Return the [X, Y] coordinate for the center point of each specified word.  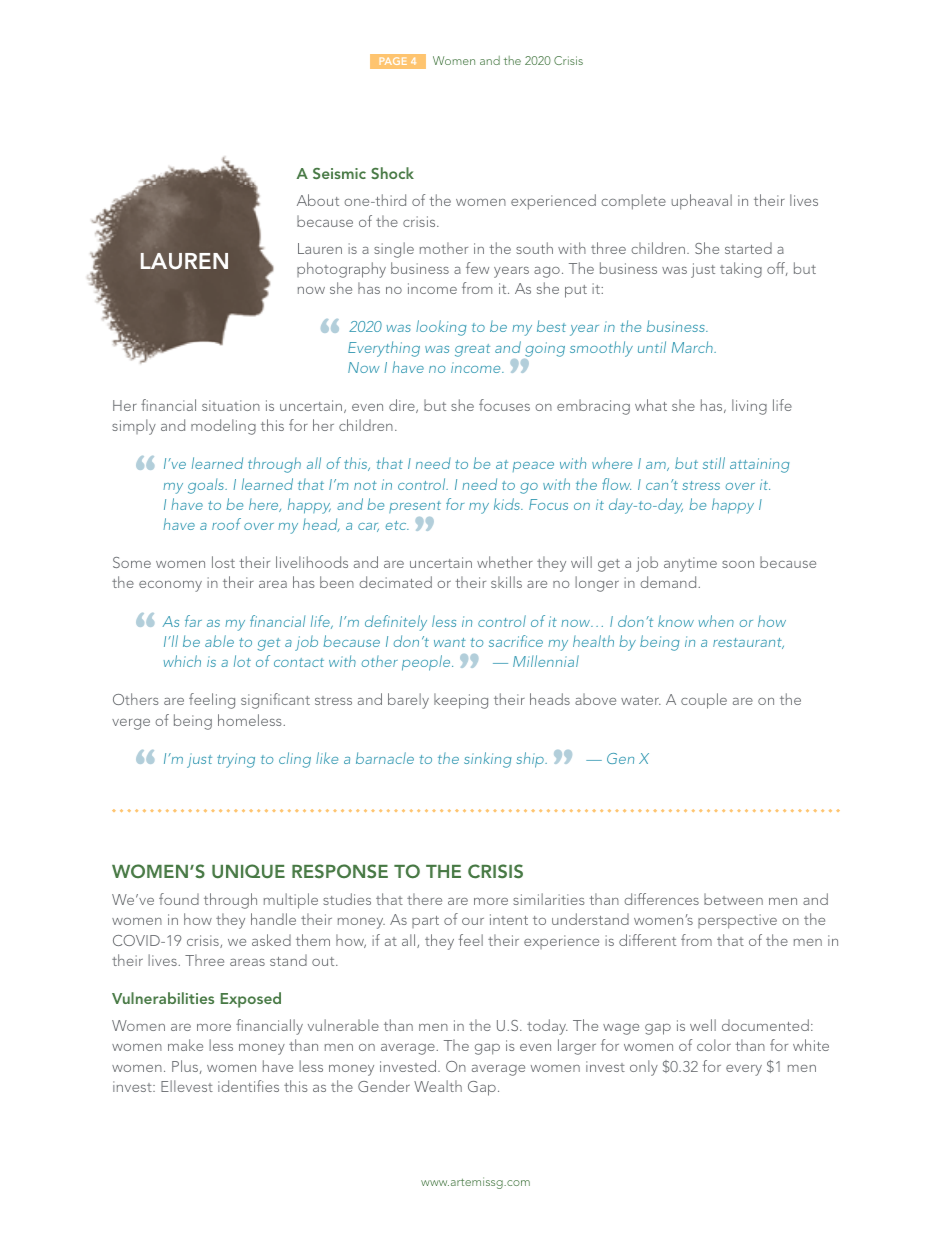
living [749, 407]
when [716, 621]
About [318, 200]
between [733, 899]
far [193, 621]
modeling [223, 427]
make [185, 1045]
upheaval [702, 202]
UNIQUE [248, 871]
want [450, 642]
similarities [548, 899]
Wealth [438, 1086]
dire [403, 406]
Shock [392, 173]
